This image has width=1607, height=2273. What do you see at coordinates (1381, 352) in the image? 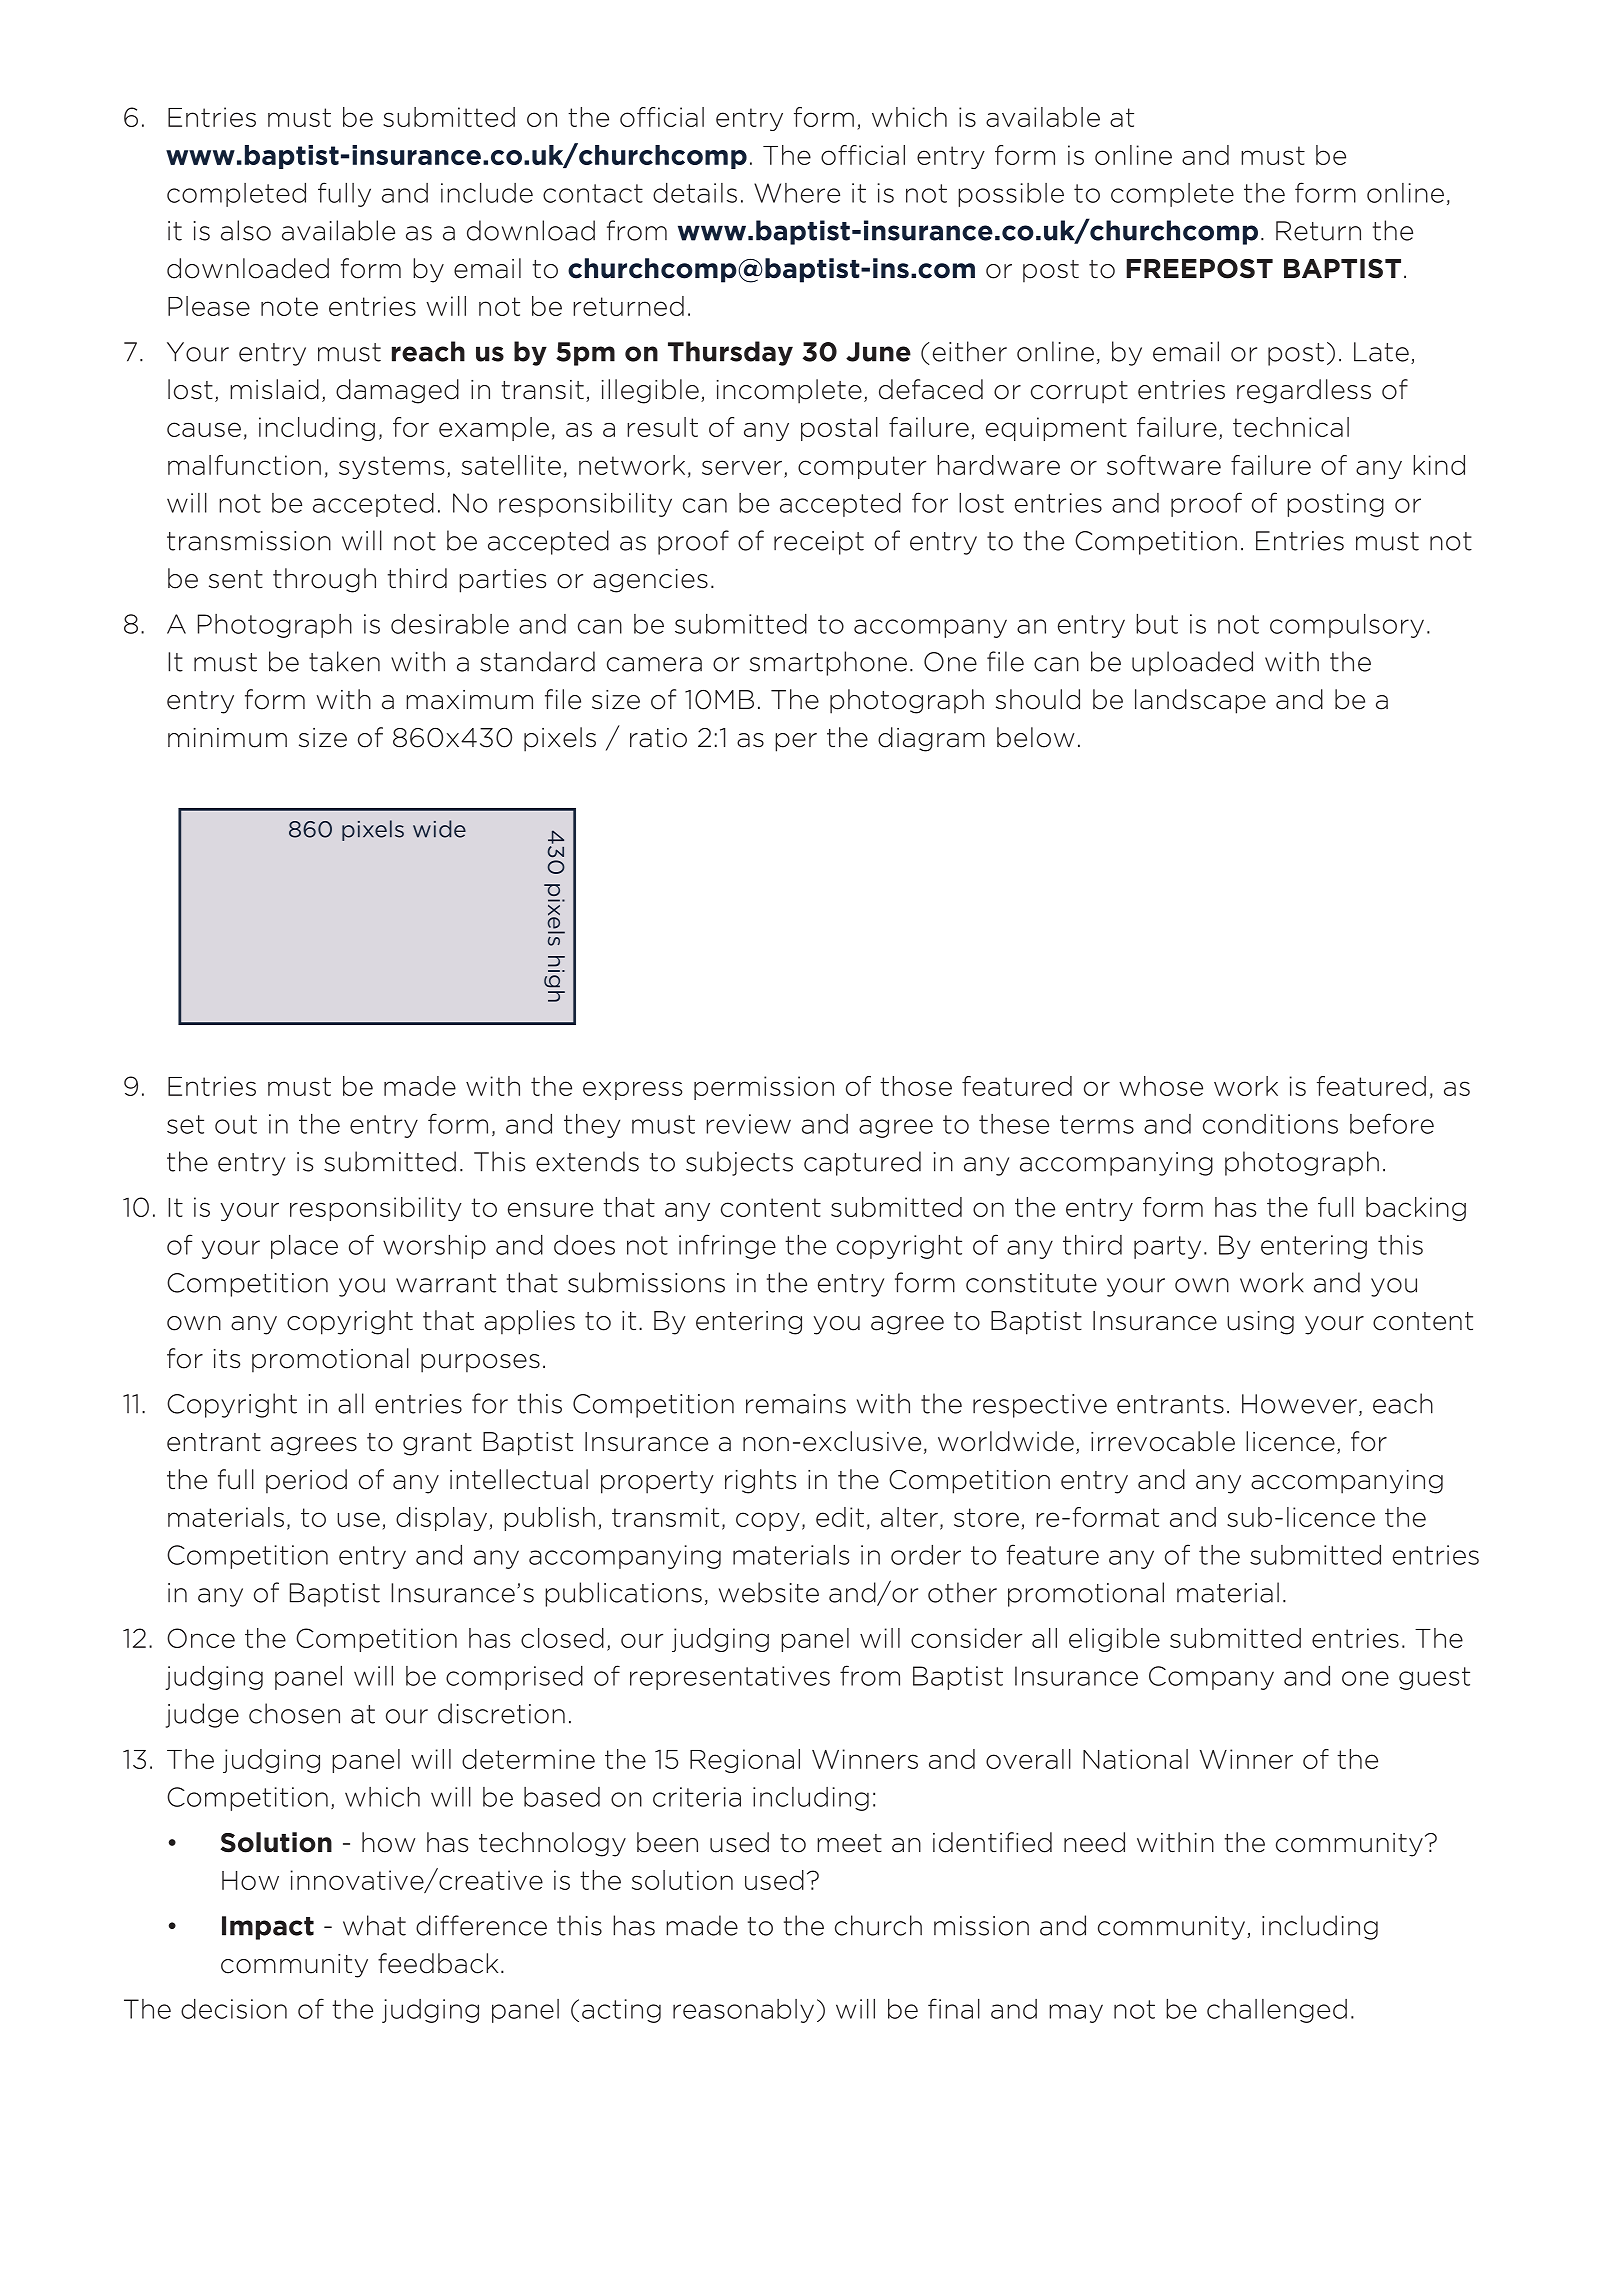
I see `Late` at bounding box center [1381, 352].
